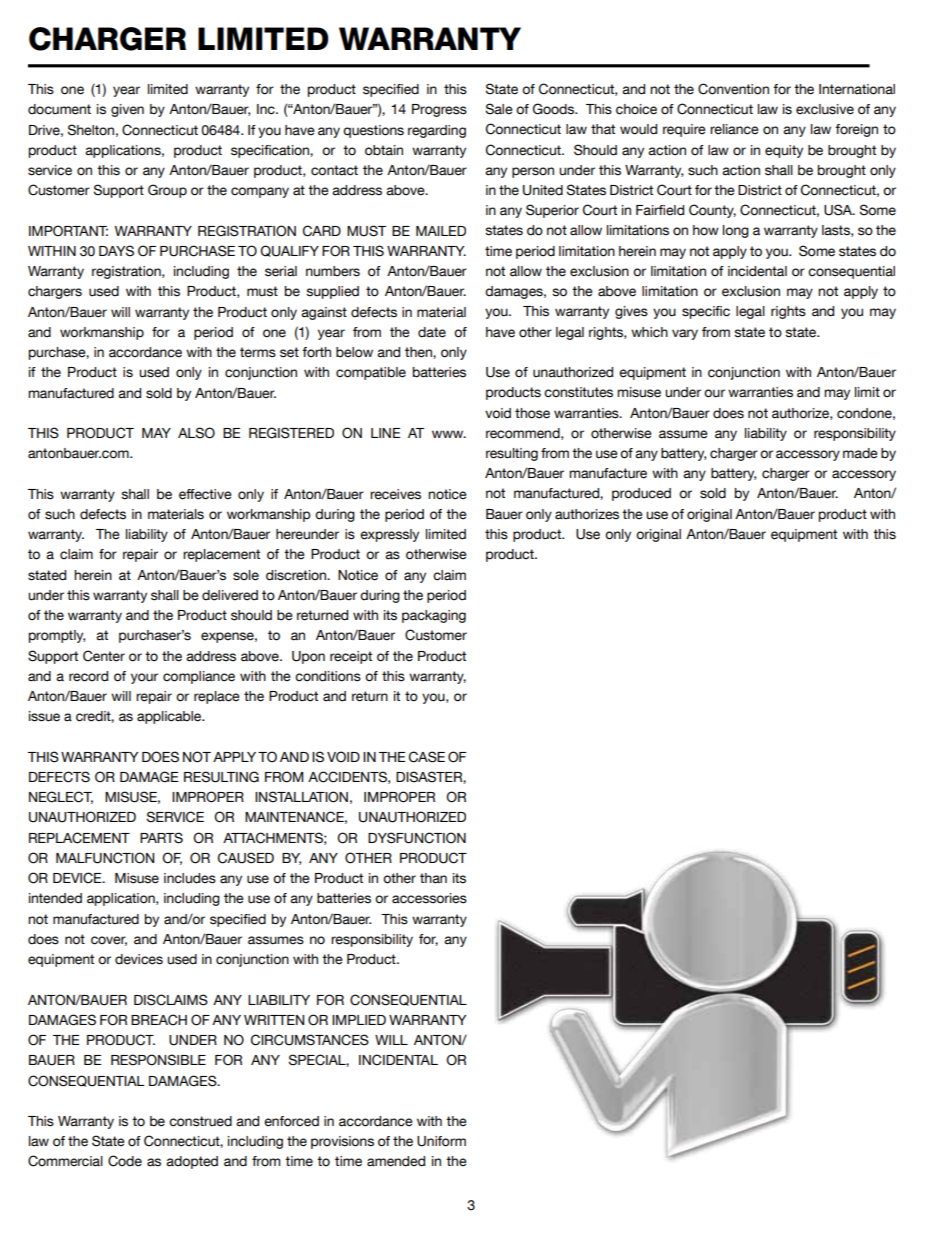  What do you see at coordinates (161, 838) in the screenshot?
I see `PARTS` at bounding box center [161, 838].
